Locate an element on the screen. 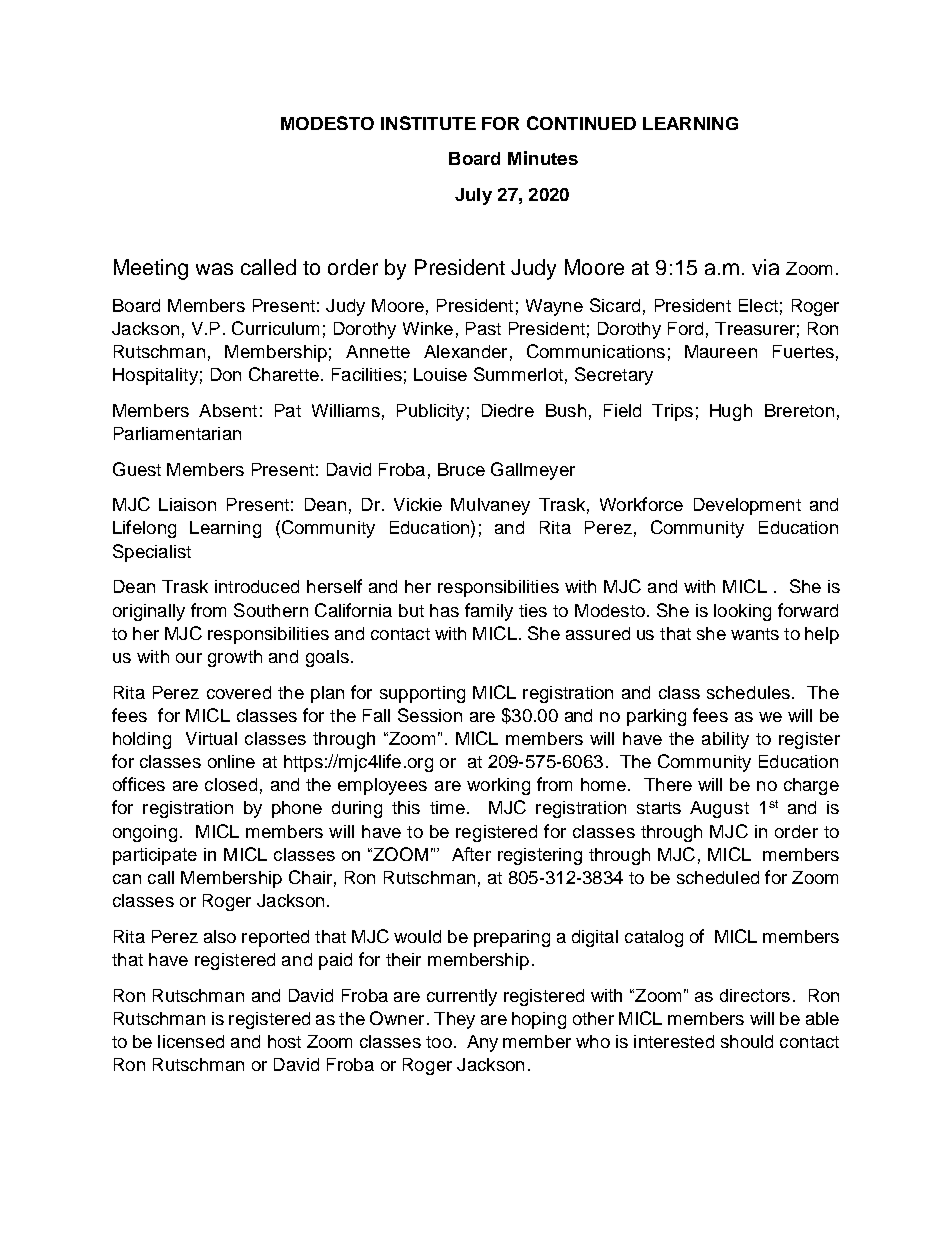 The width and height of the screenshot is (952, 1233). directors is located at coordinates (755, 995).
